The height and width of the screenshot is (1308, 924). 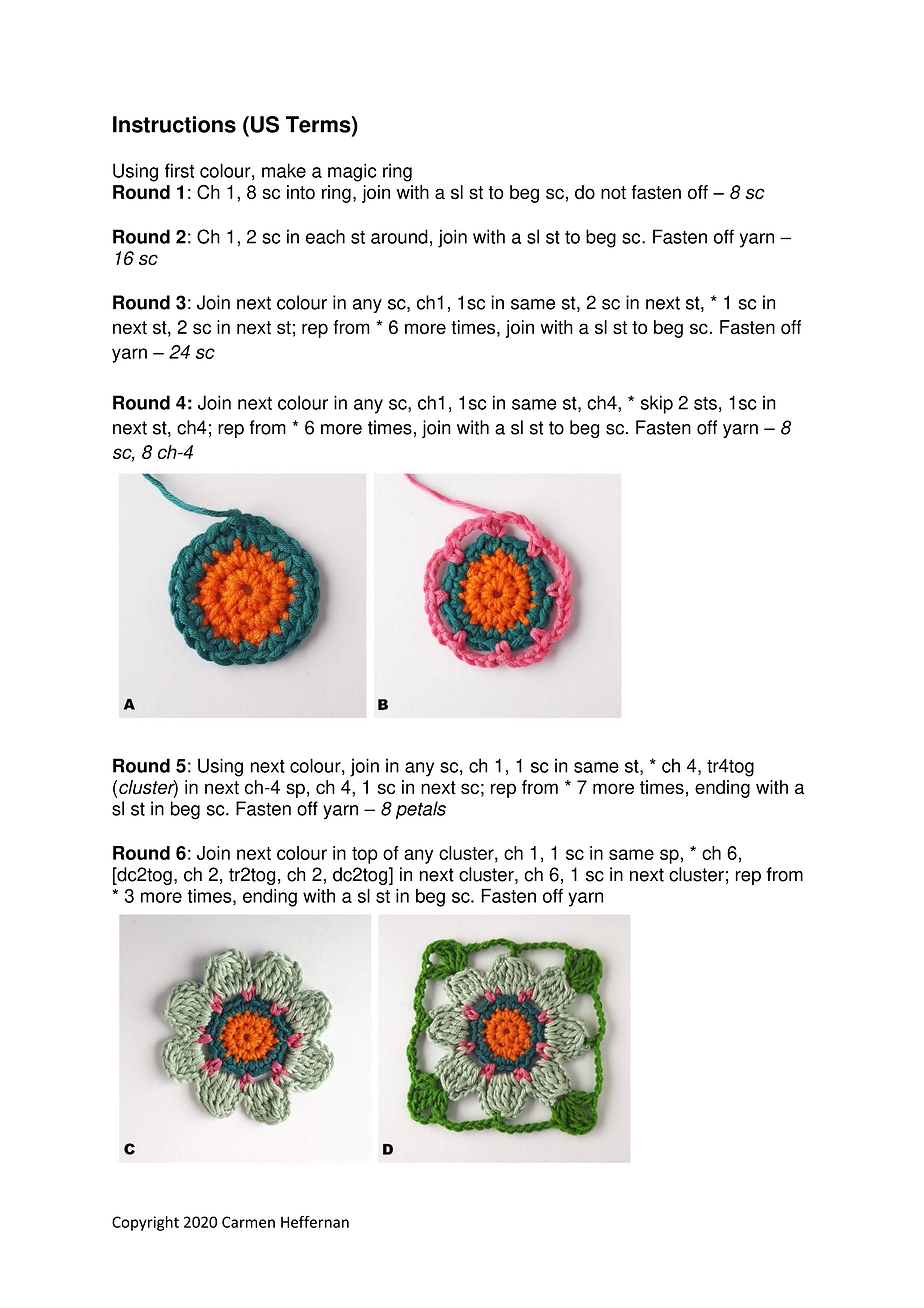 What do you see at coordinates (365, 855) in the screenshot?
I see `top` at bounding box center [365, 855].
